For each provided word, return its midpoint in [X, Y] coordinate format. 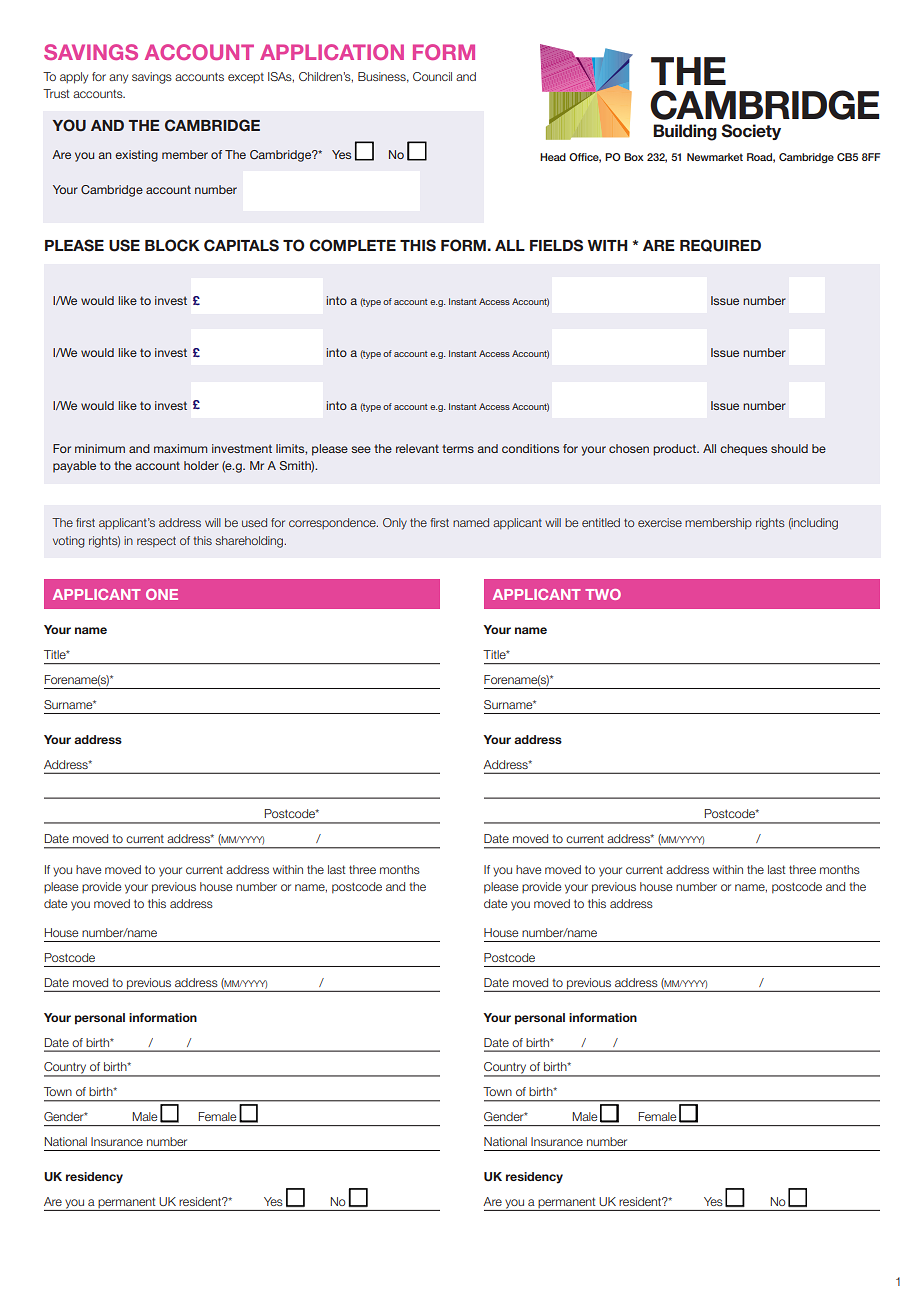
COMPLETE [353, 245]
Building [685, 132]
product [676, 450]
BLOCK [172, 245]
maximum [180, 448]
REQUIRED [720, 245]
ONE [162, 594]
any [118, 79]
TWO [603, 594]
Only [395, 524]
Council [432, 76]
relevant [417, 448]
